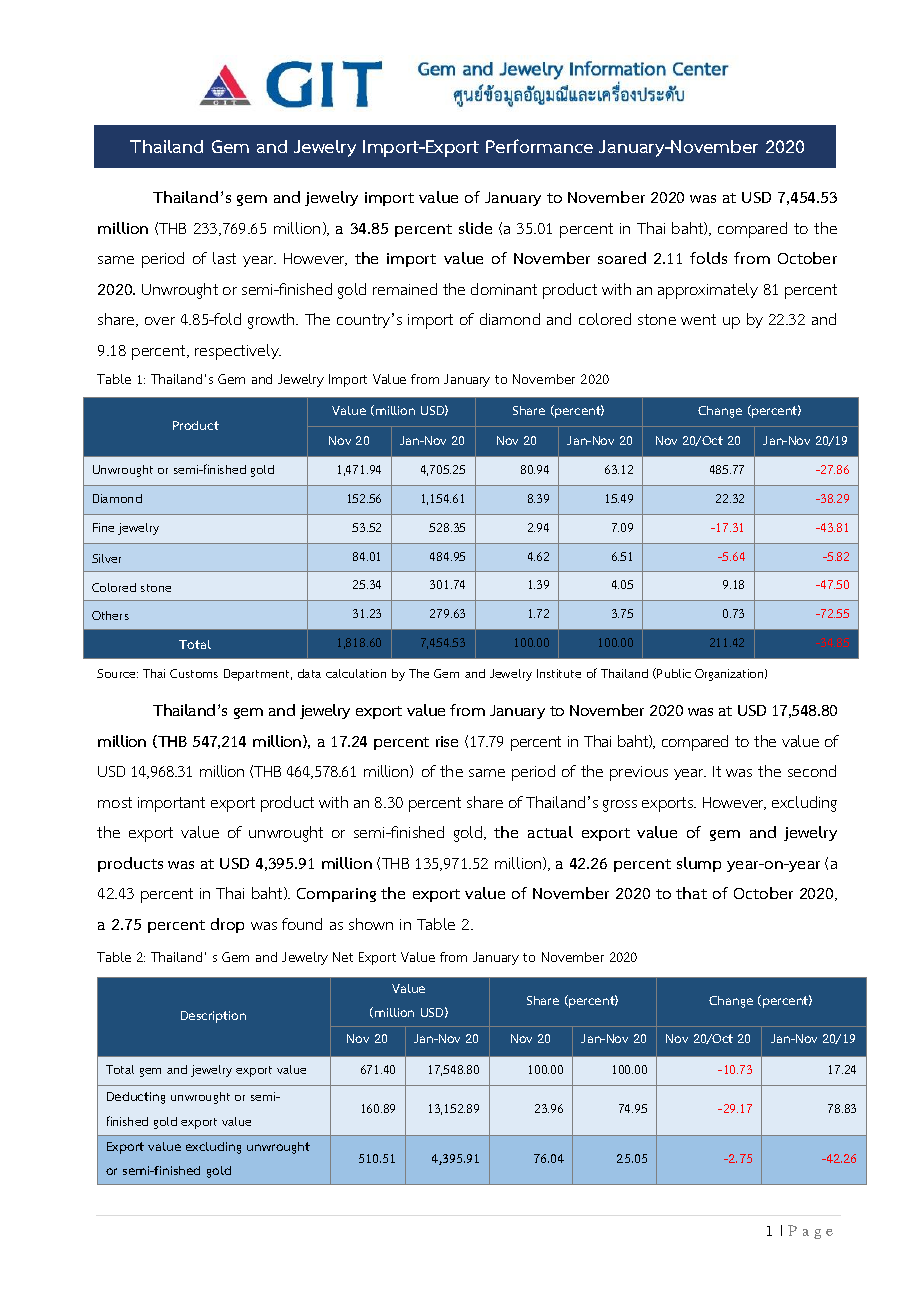  I want to click on Institute, so click(559, 673).
